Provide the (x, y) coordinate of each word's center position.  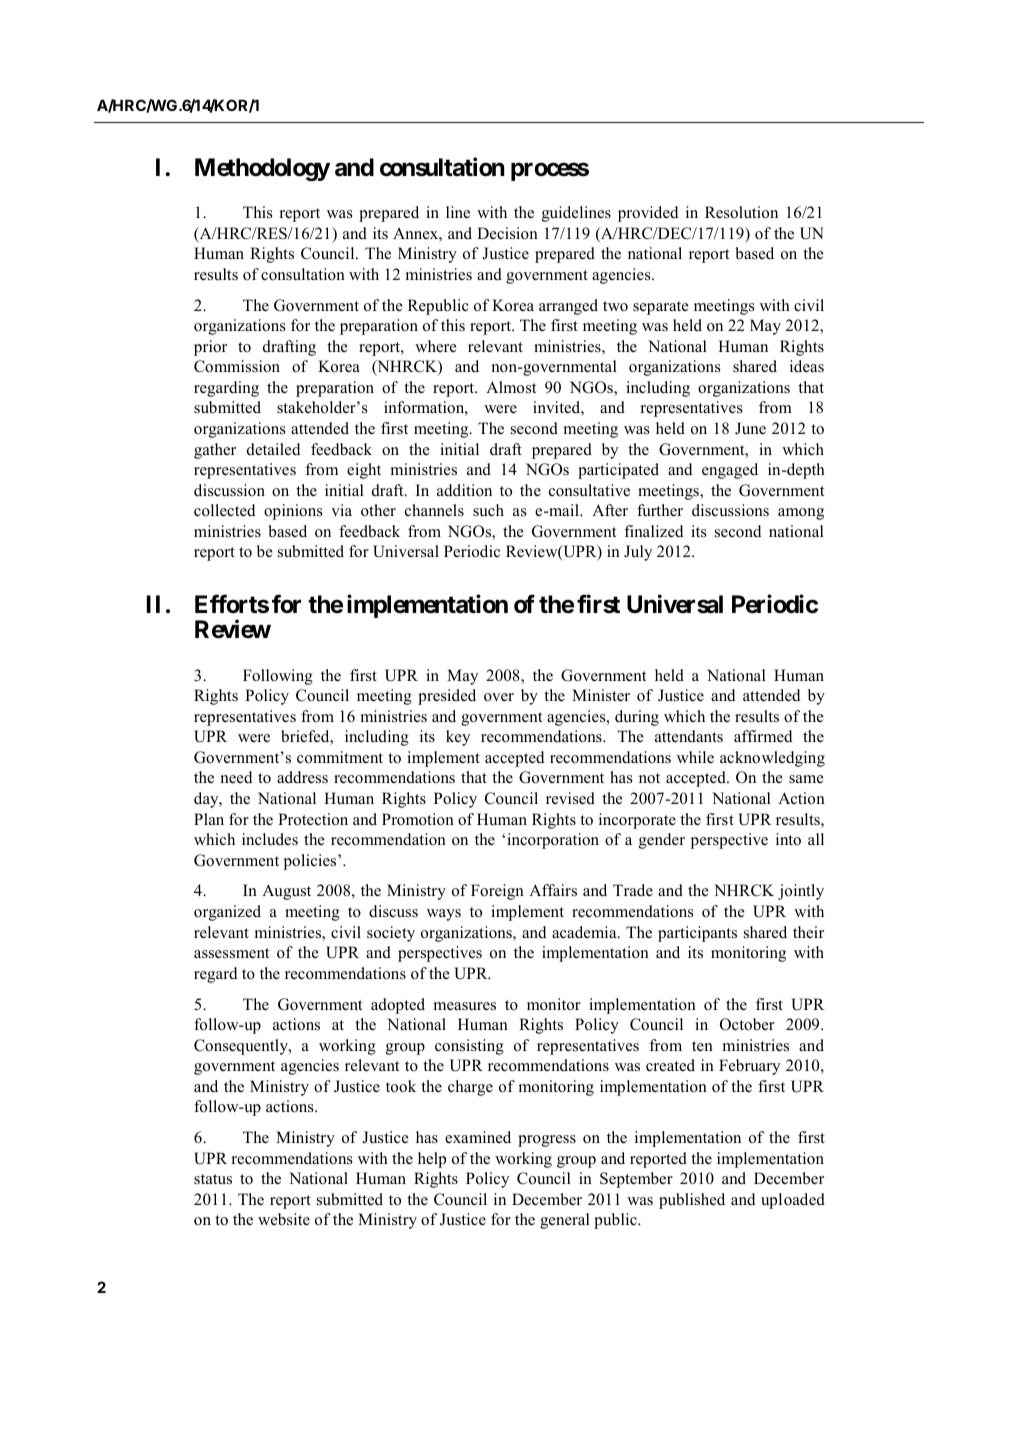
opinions (293, 512)
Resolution (741, 212)
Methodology (262, 169)
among (801, 514)
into (788, 839)
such (488, 510)
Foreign (497, 892)
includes (270, 839)
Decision (507, 233)
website (284, 1219)
